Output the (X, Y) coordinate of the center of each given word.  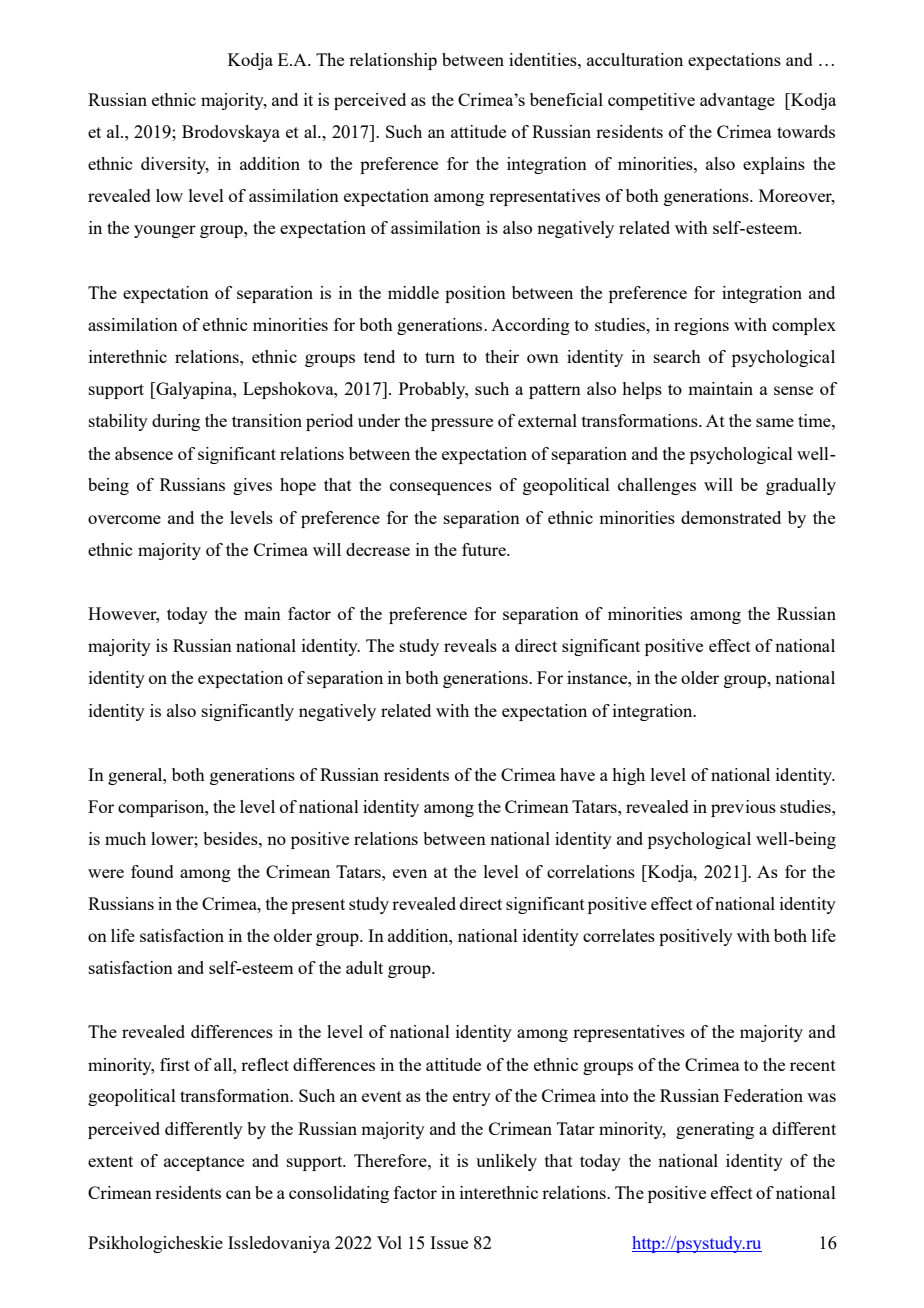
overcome (124, 519)
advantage (737, 101)
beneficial (566, 99)
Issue (449, 1242)
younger (165, 231)
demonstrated (731, 517)
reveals (470, 645)
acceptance (204, 1163)
